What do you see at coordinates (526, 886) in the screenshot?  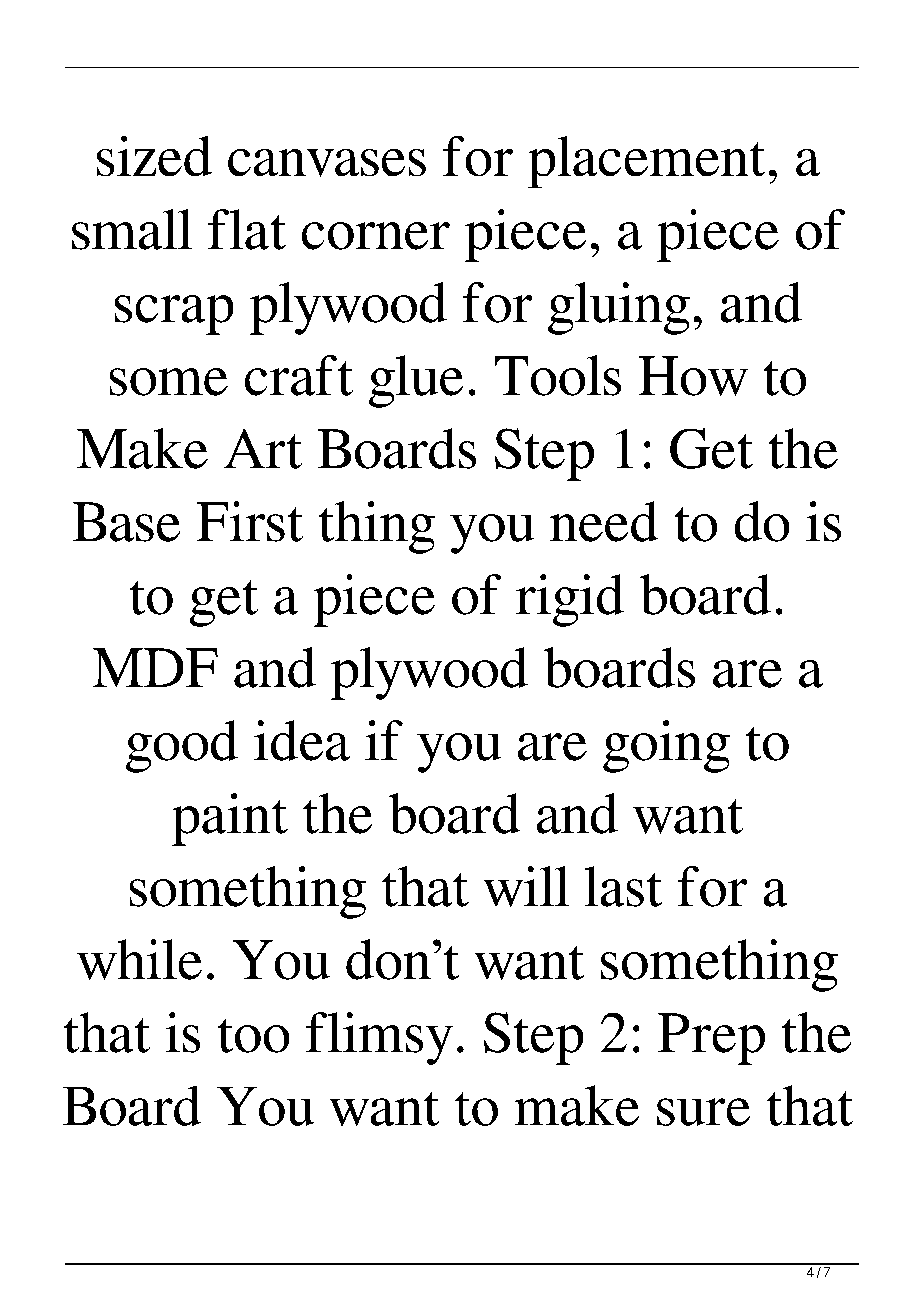 I see `will` at bounding box center [526, 886].
